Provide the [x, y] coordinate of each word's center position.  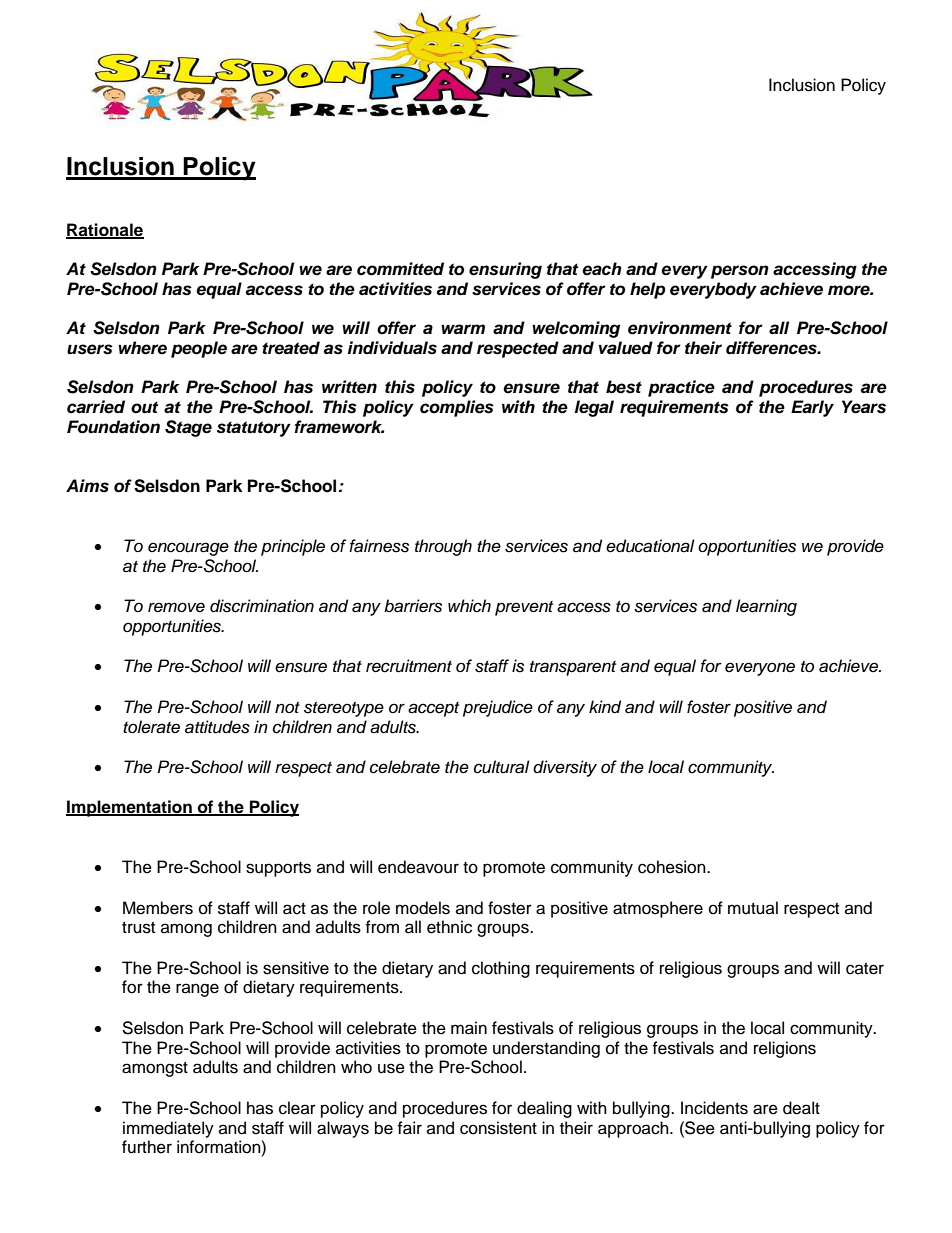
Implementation [130, 808]
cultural [502, 767]
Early [812, 408]
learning [766, 607]
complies [457, 408]
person [740, 272]
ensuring [505, 270]
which [469, 606]
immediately [168, 1129]
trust [138, 928]
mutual [753, 908]
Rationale [105, 230]
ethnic [449, 927]
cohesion [673, 867]
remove [176, 607]
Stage [188, 428]
